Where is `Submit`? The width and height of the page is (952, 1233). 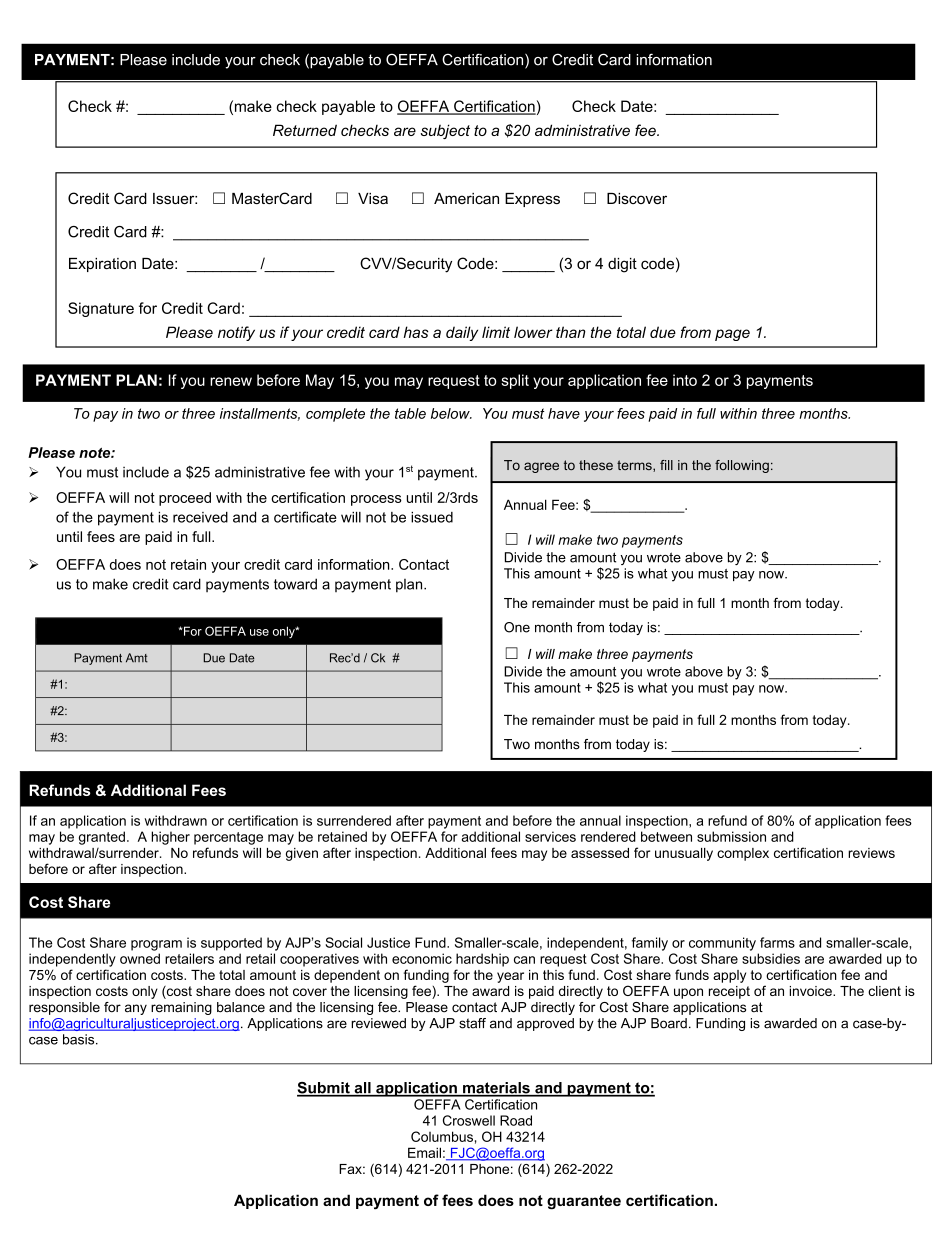 Submit is located at coordinates (324, 1089).
